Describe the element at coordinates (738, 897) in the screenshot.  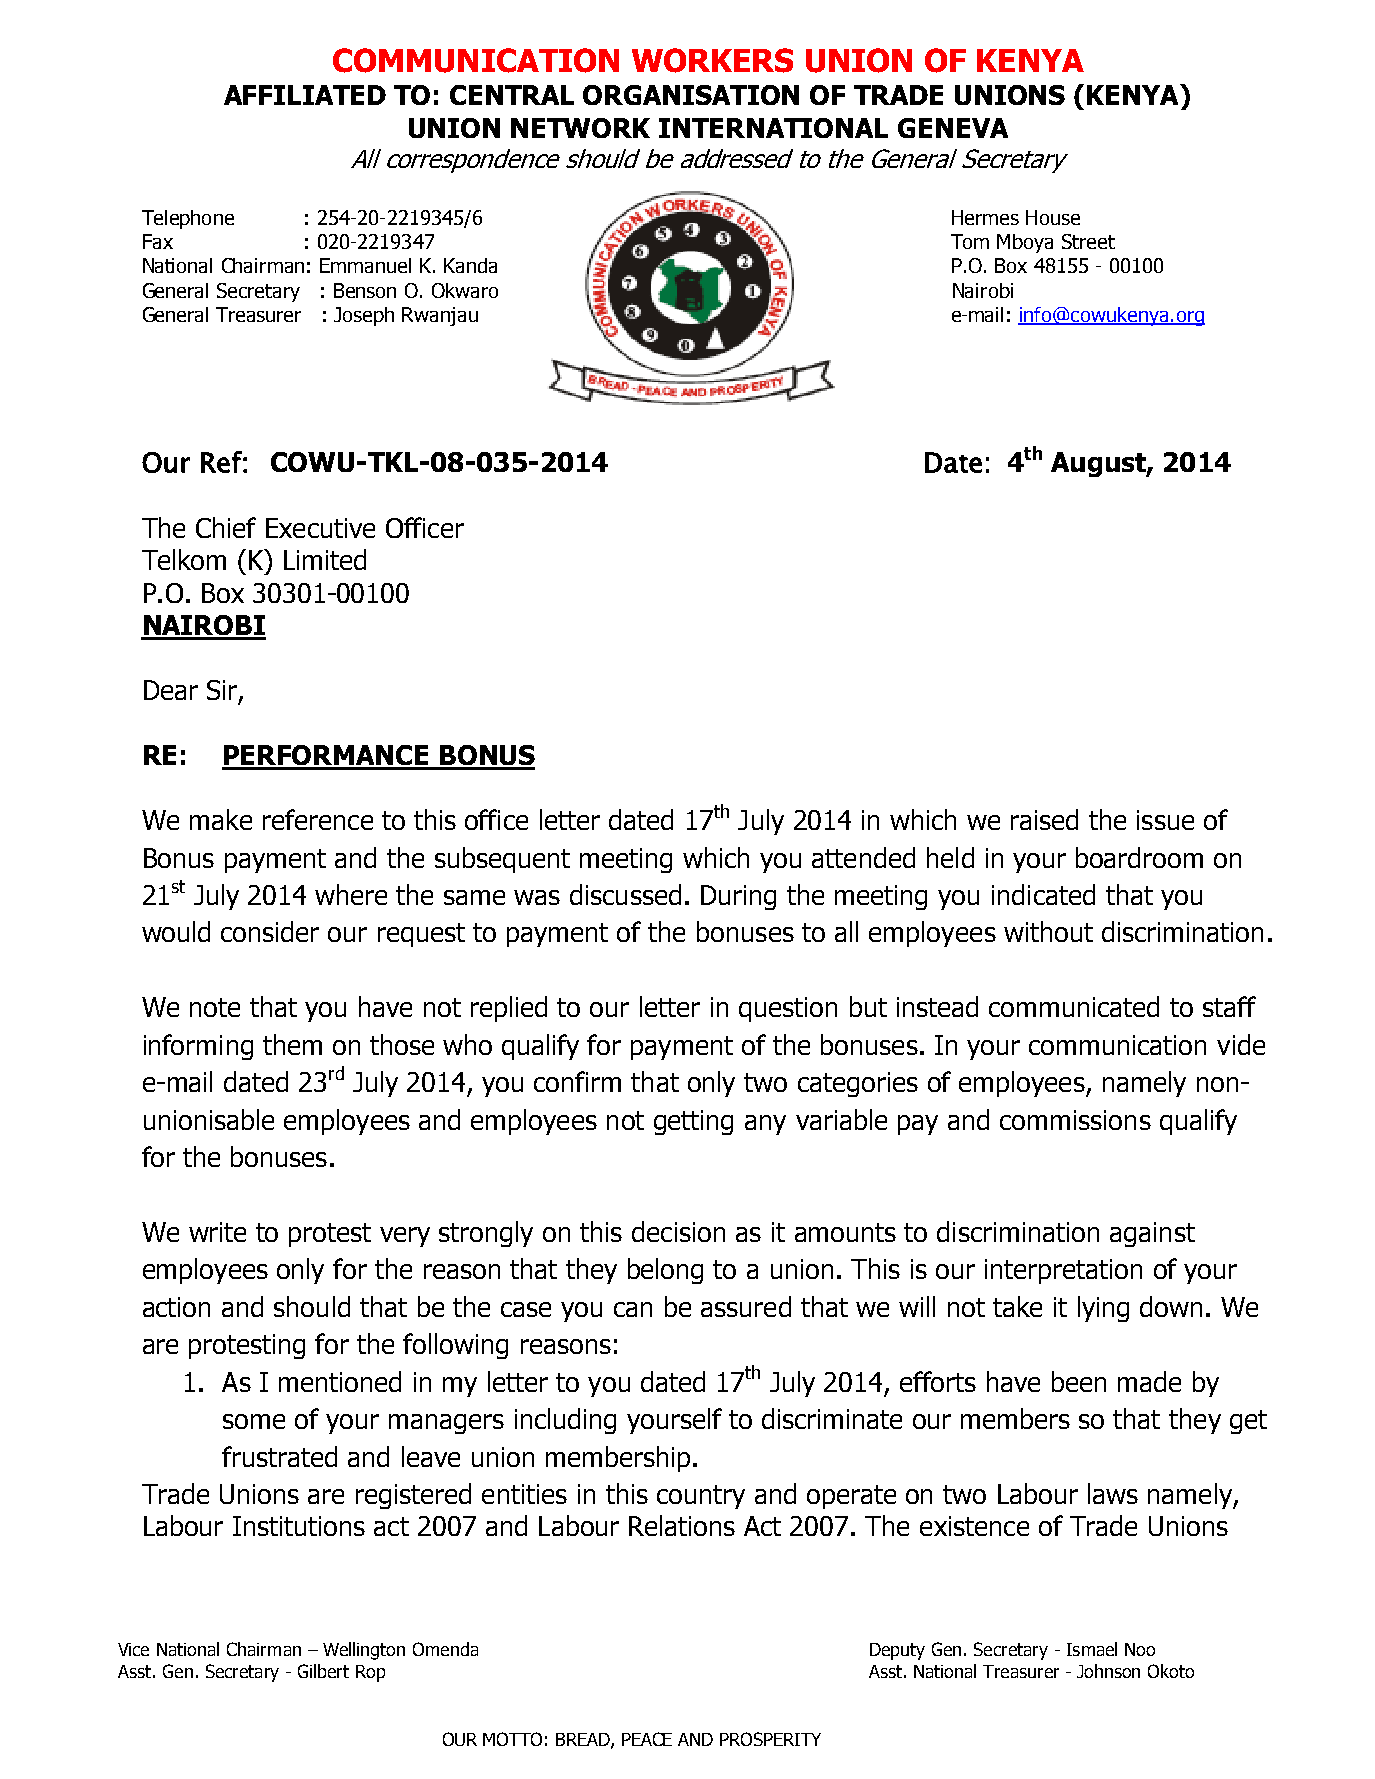
I see `During` at that location.
